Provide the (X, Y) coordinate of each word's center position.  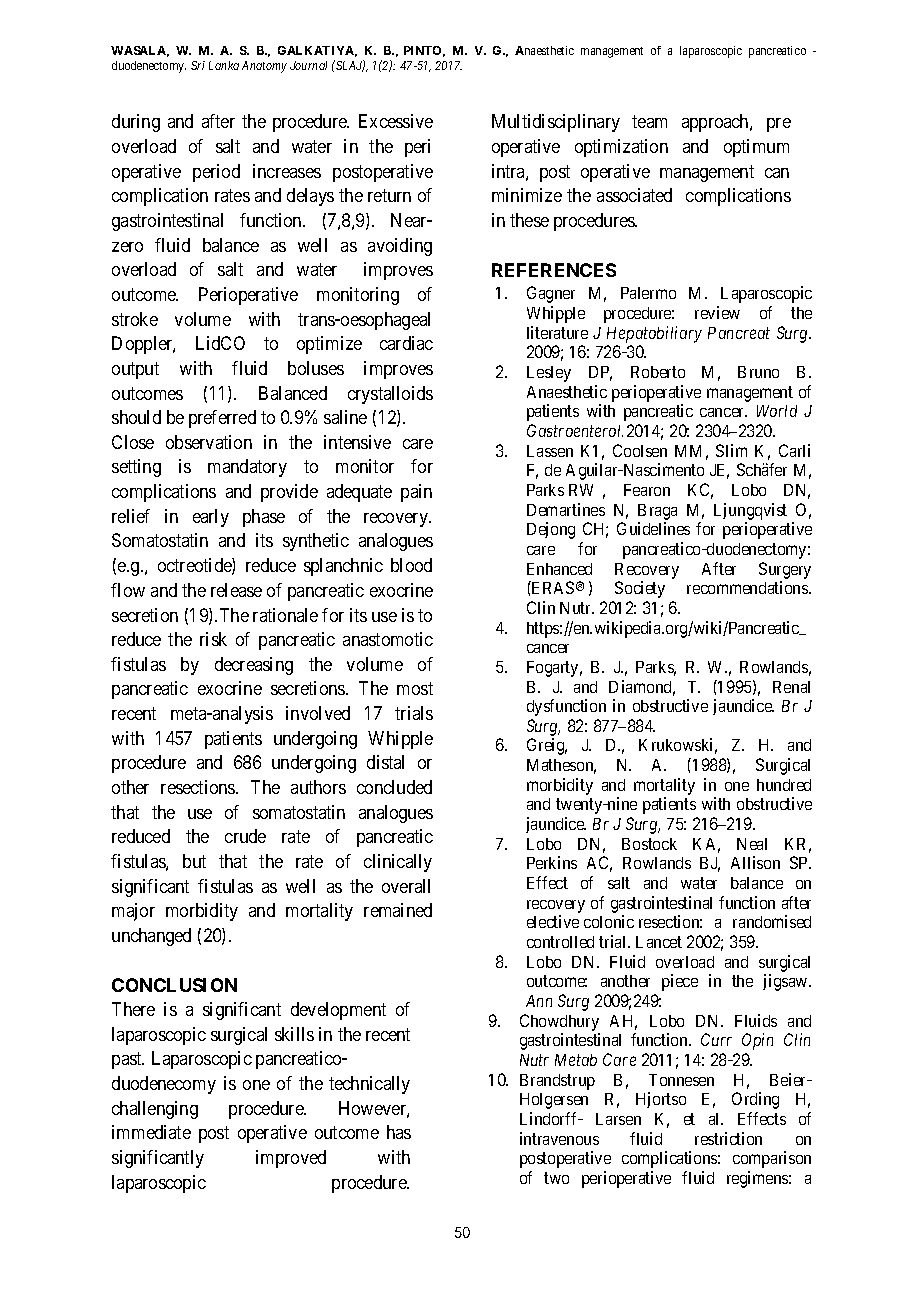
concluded (394, 787)
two (556, 1178)
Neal (752, 844)
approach (716, 123)
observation (209, 442)
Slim (731, 450)
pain (416, 493)
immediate (151, 1132)
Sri (198, 65)
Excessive (396, 121)
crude (245, 836)
